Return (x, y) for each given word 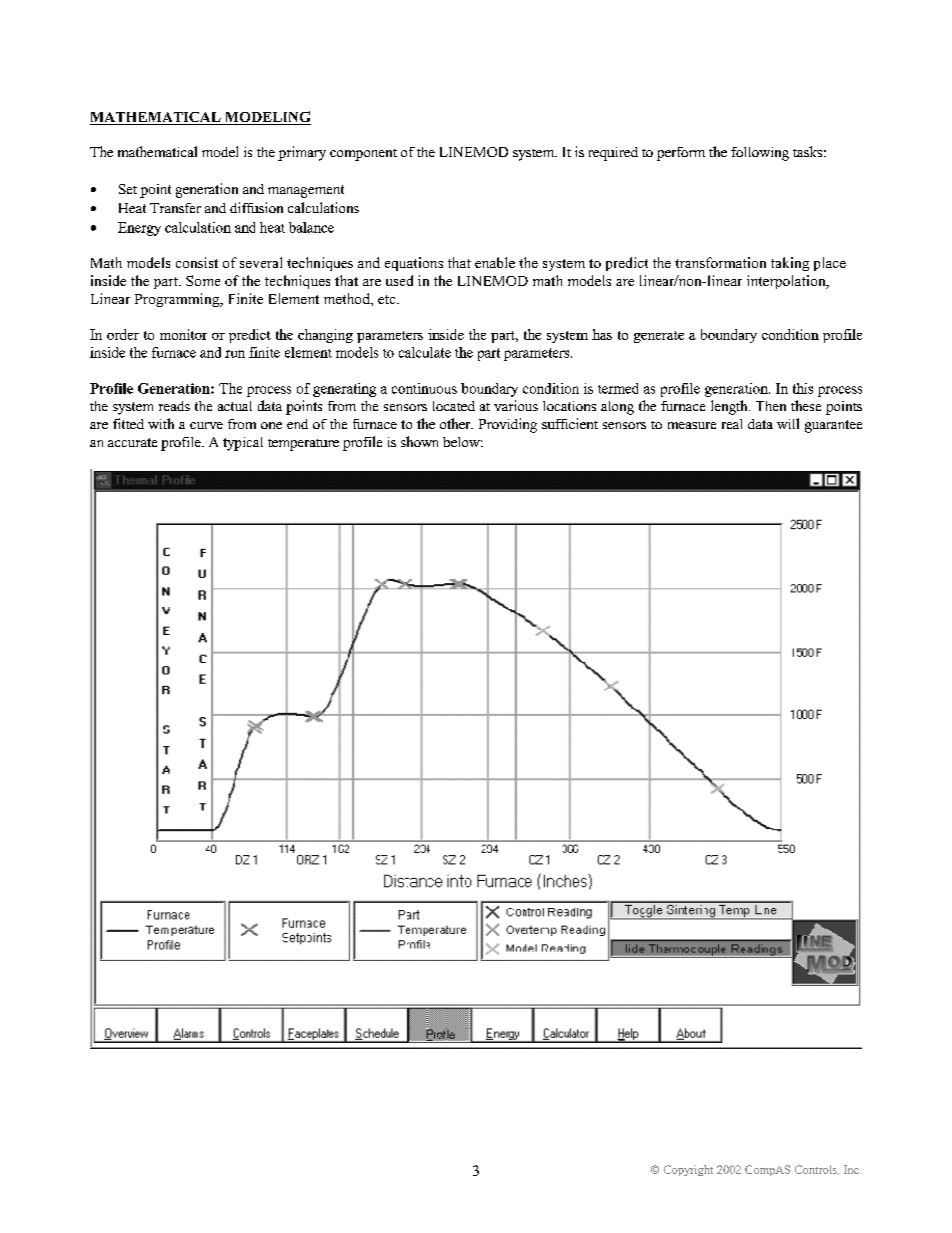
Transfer (175, 208)
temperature (303, 445)
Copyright (688, 1170)
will (788, 423)
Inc (852, 1169)
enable (495, 262)
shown (419, 441)
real (732, 424)
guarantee (833, 426)
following (760, 154)
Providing (508, 425)
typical (243, 444)
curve (206, 425)
